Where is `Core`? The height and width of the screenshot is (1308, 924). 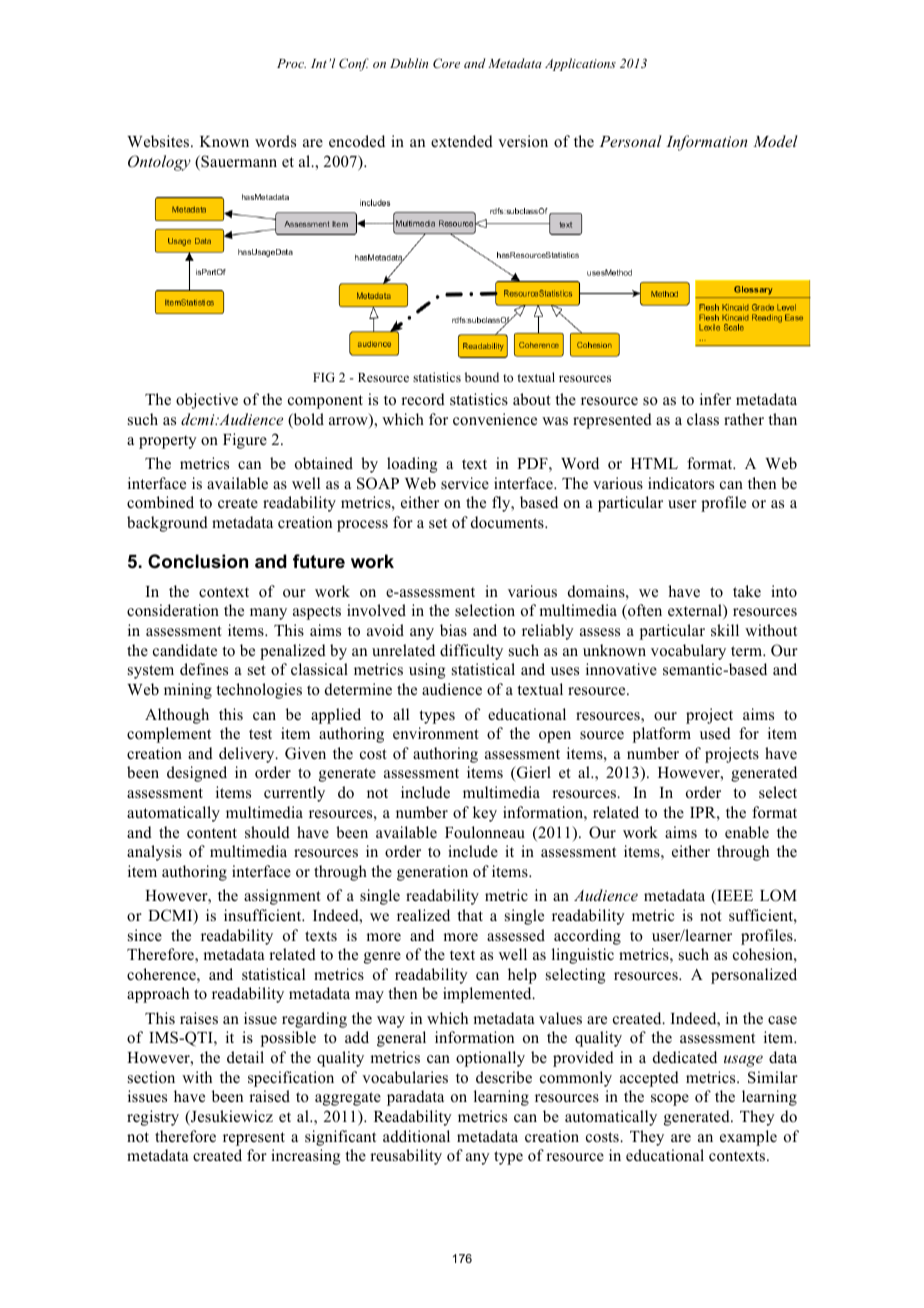
Core is located at coordinates (446, 63).
